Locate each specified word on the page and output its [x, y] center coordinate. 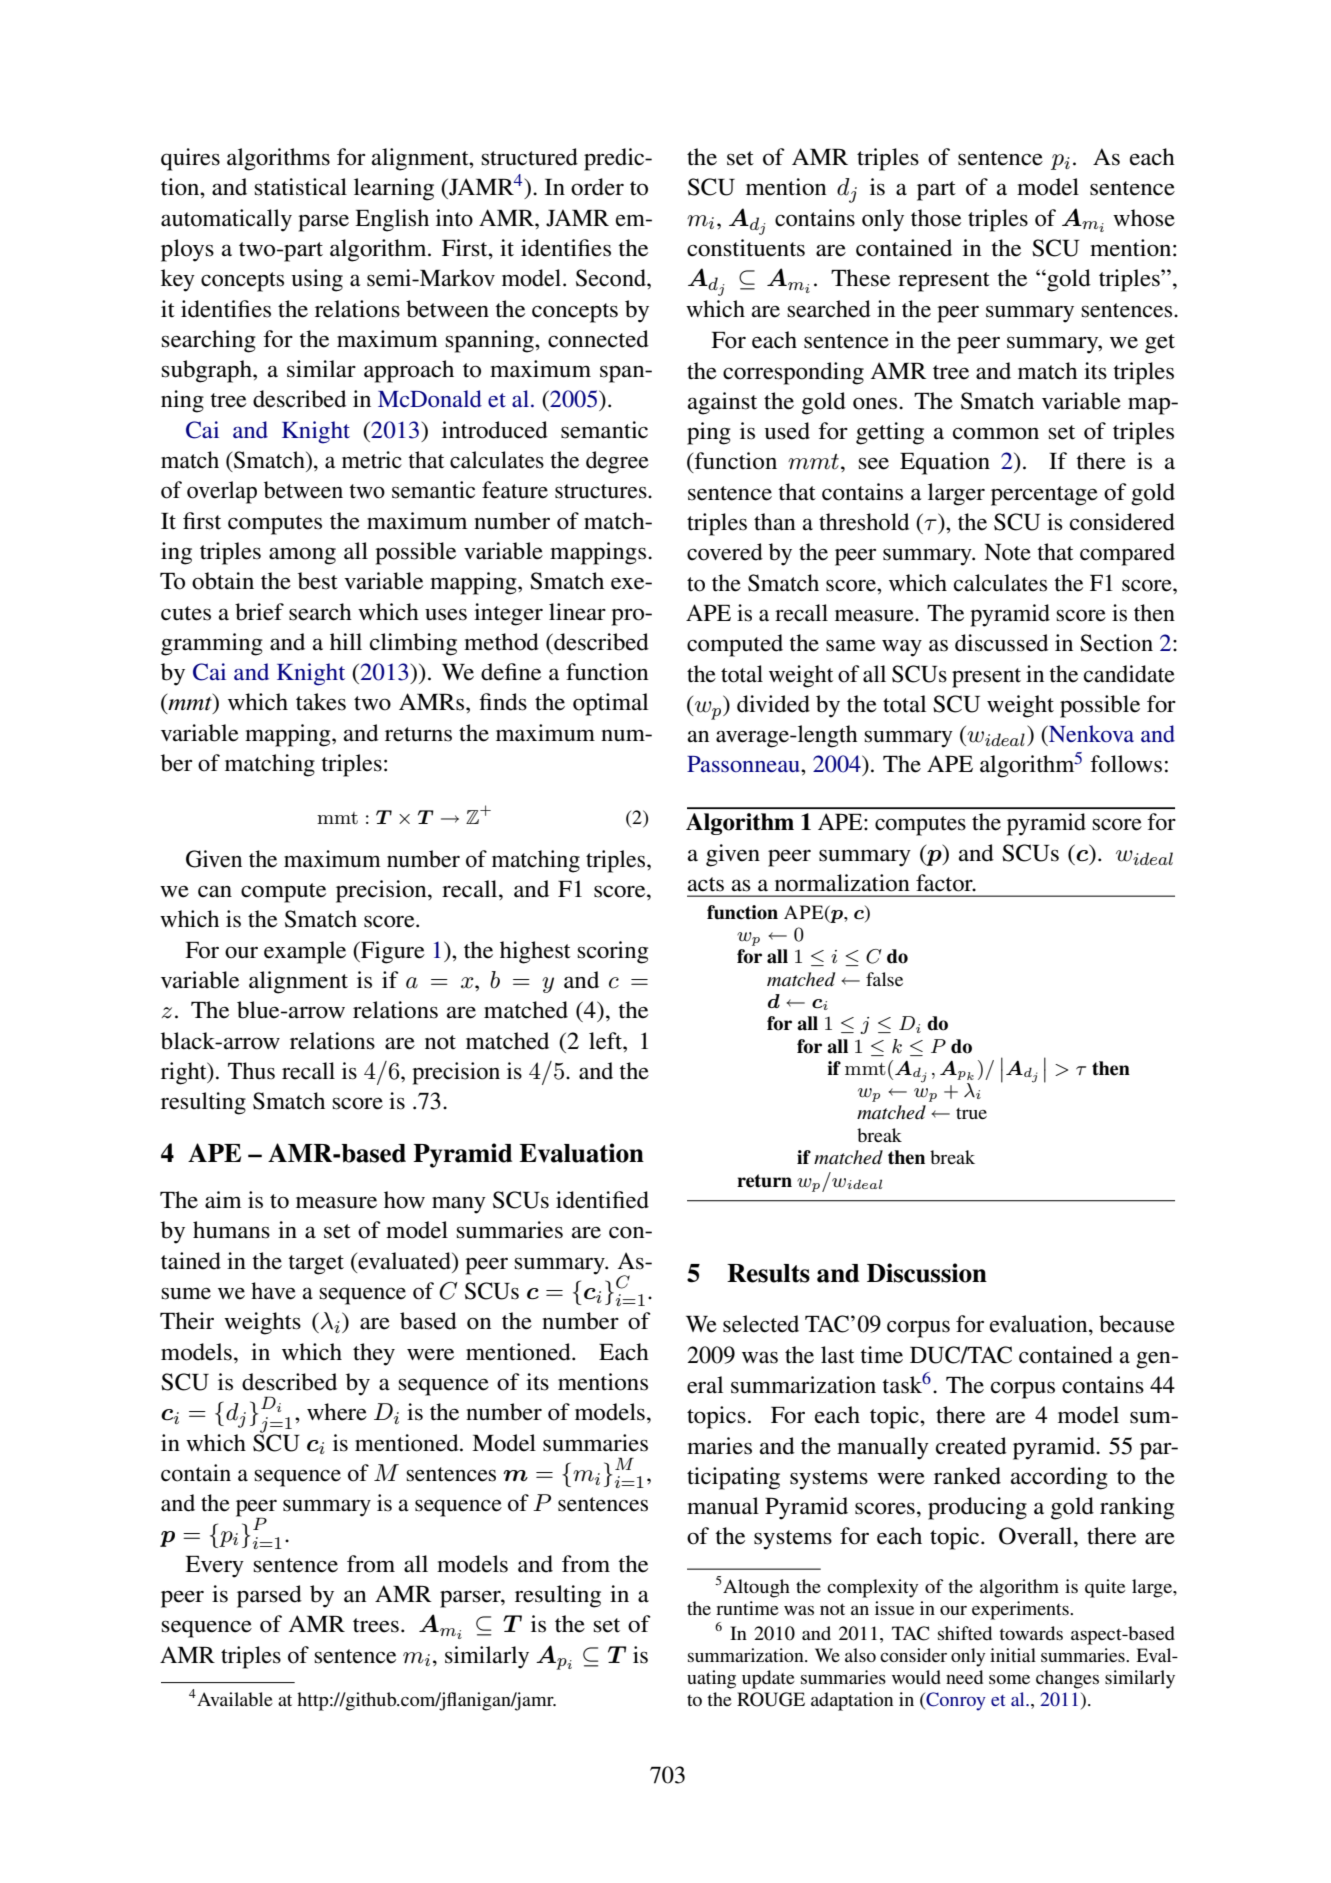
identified [602, 1200]
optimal [610, 704]
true [971, 1113]
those [936, 218]
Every [214, 1567]
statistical [301, 187]
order [597, 187]
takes [321, 702]
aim [223, 1200]
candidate [1129, 674]
